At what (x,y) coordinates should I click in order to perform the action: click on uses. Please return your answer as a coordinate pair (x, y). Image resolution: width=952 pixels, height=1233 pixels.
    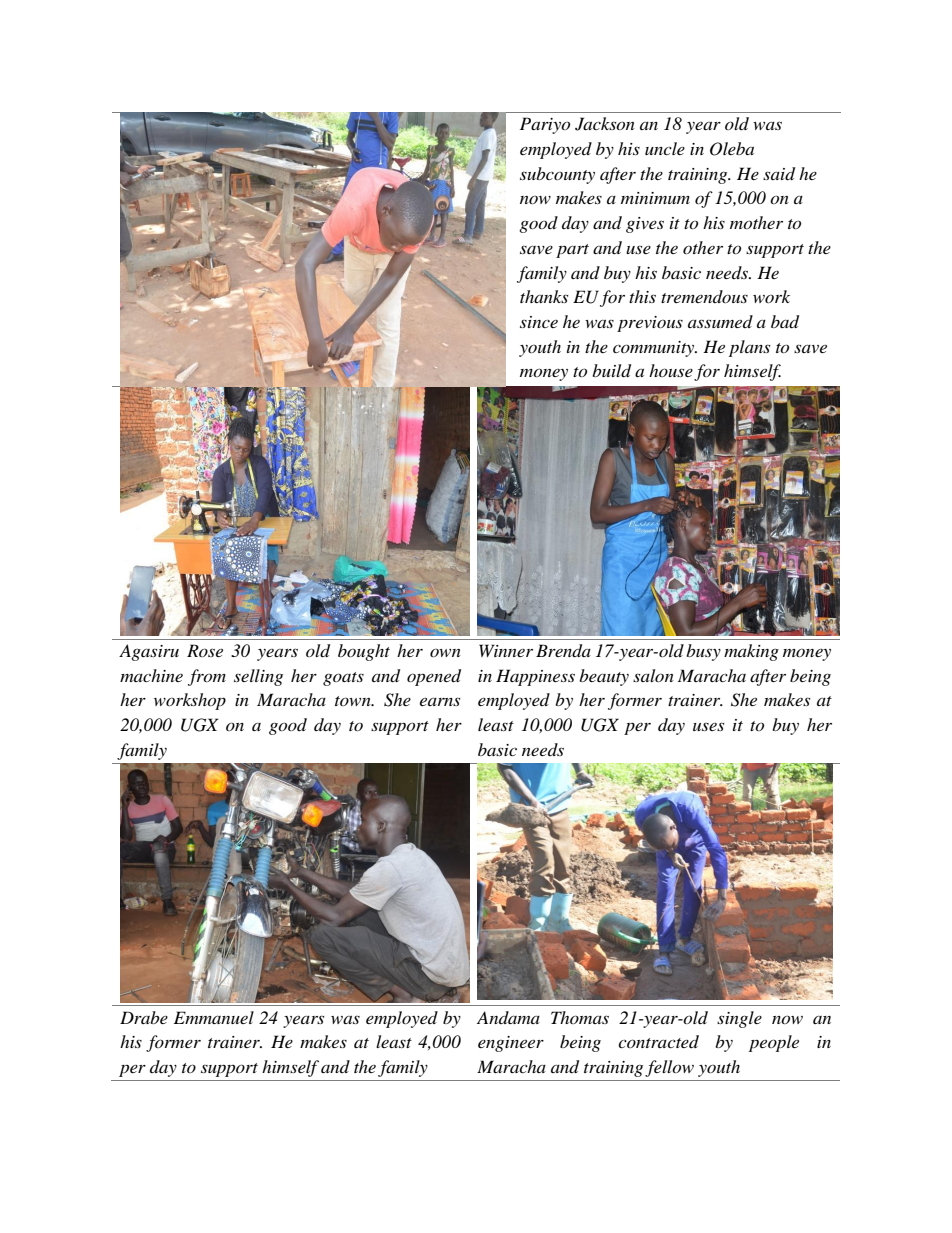
    Looking at the image, I should click on (708, 726).
